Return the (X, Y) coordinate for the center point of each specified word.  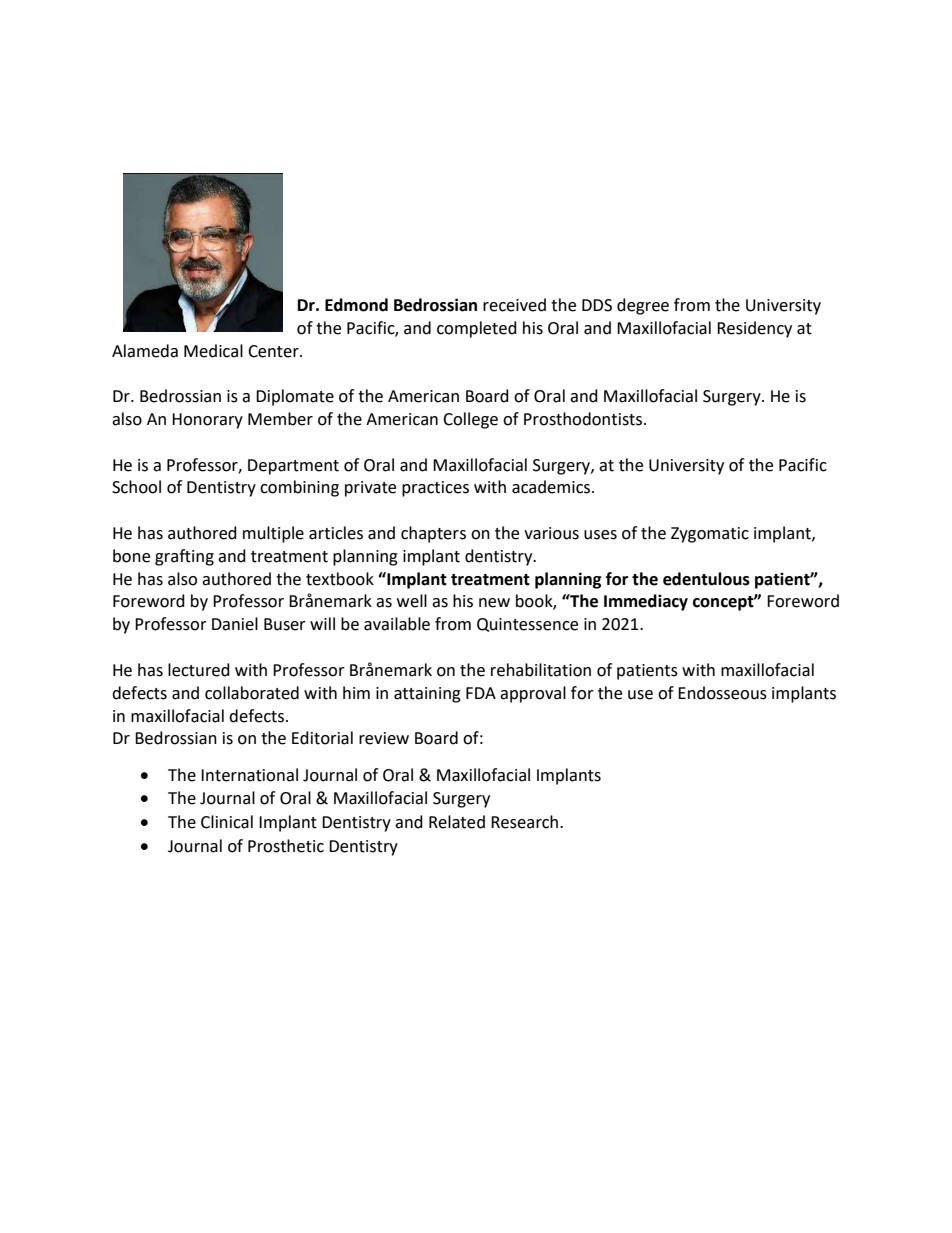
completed (477, 329)
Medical (213, 351)
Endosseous (722, 693)
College (470, 420)
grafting (184, 557)
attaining (427, 695)
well (412, 601)
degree (643, 306)
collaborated (252, 693)
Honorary (207, 421)
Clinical (227, 822)
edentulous (706, 579)
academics (552, 487)
